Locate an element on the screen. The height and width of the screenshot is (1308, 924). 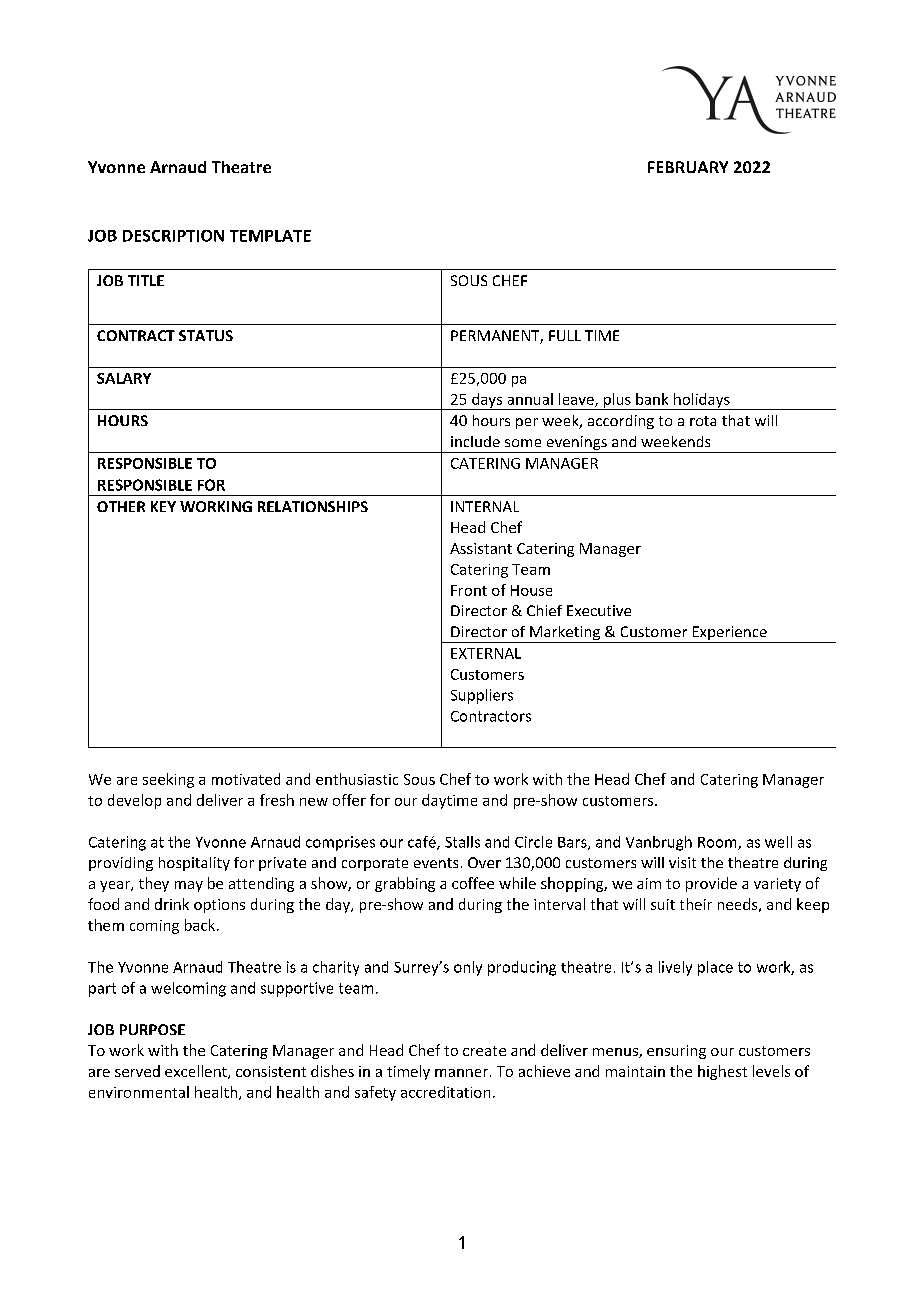
TEMPLATE is located at coordinates (270, 236).
